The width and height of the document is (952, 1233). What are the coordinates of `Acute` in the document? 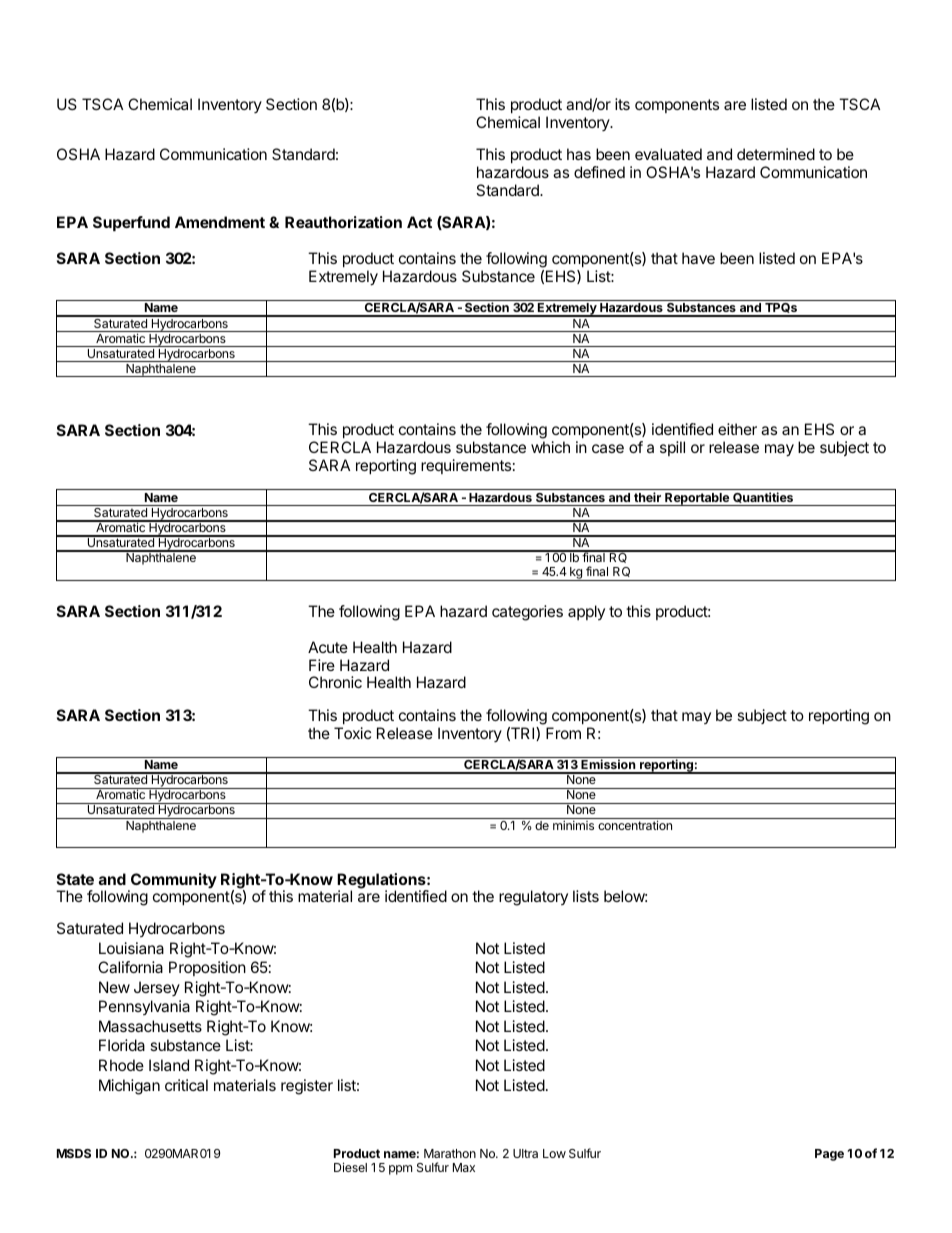 It's located at (328, 647).
